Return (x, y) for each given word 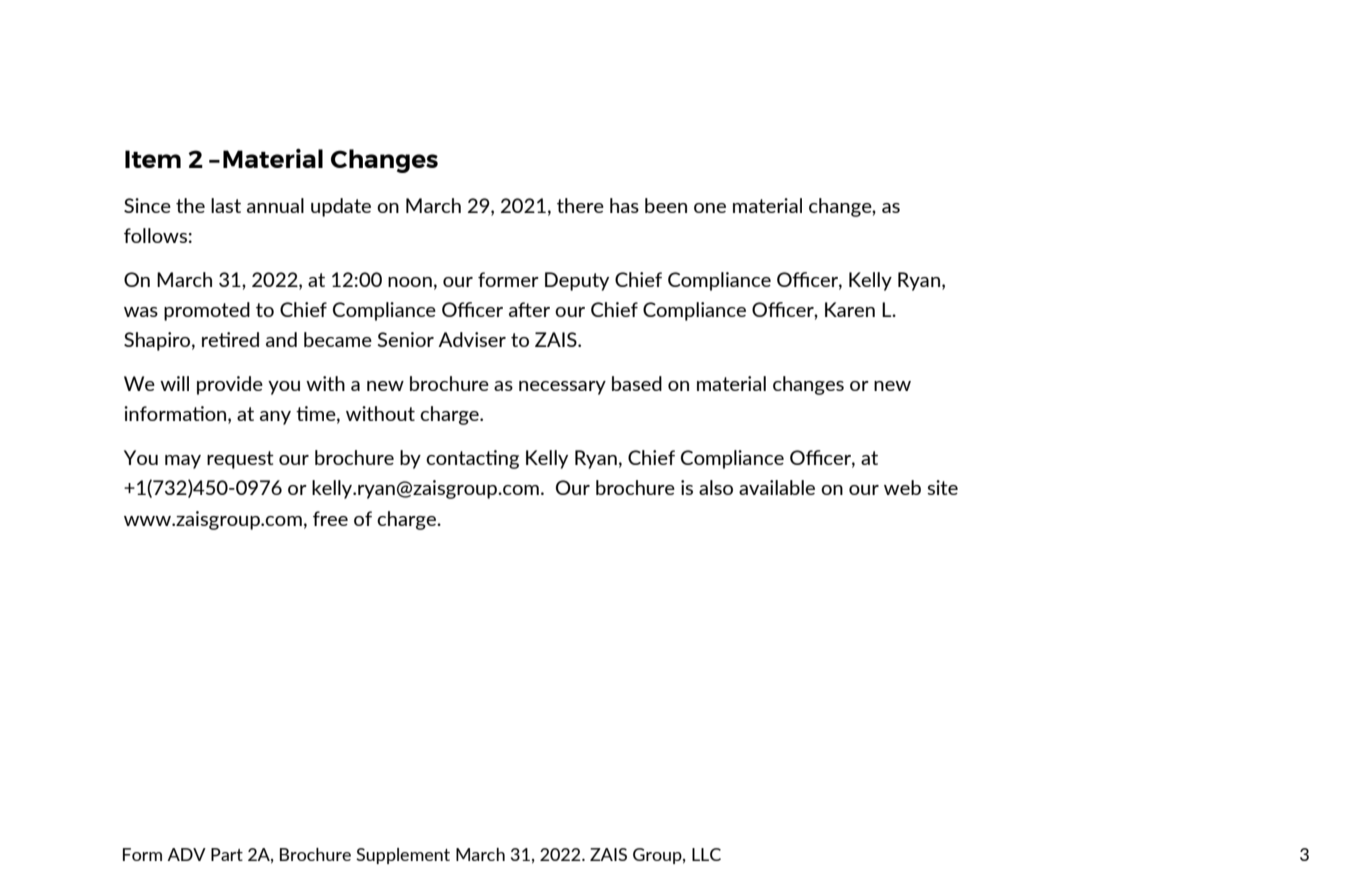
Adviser (472, 339)
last (226, 205)
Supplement (403, 856)
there (580, 205)
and (281, 339)
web (902, 487)
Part (227, 854)
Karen (850, 309)
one (710, 208)
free (330, 518)
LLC (706, 854)
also (716, 487)
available (777, 487)
